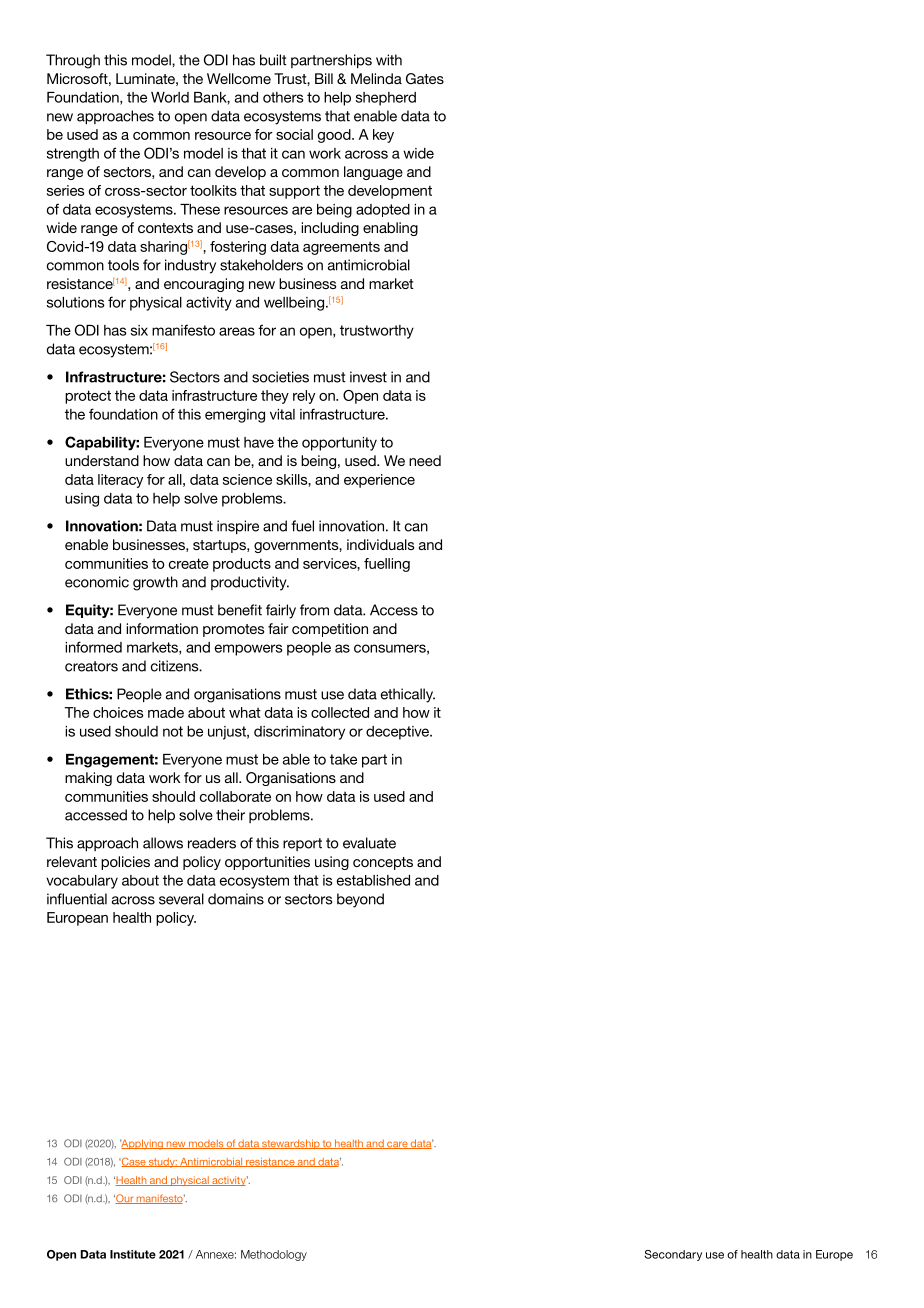  Describe the element at coordinates (425, 460) in the image. I see `need` at that location.
